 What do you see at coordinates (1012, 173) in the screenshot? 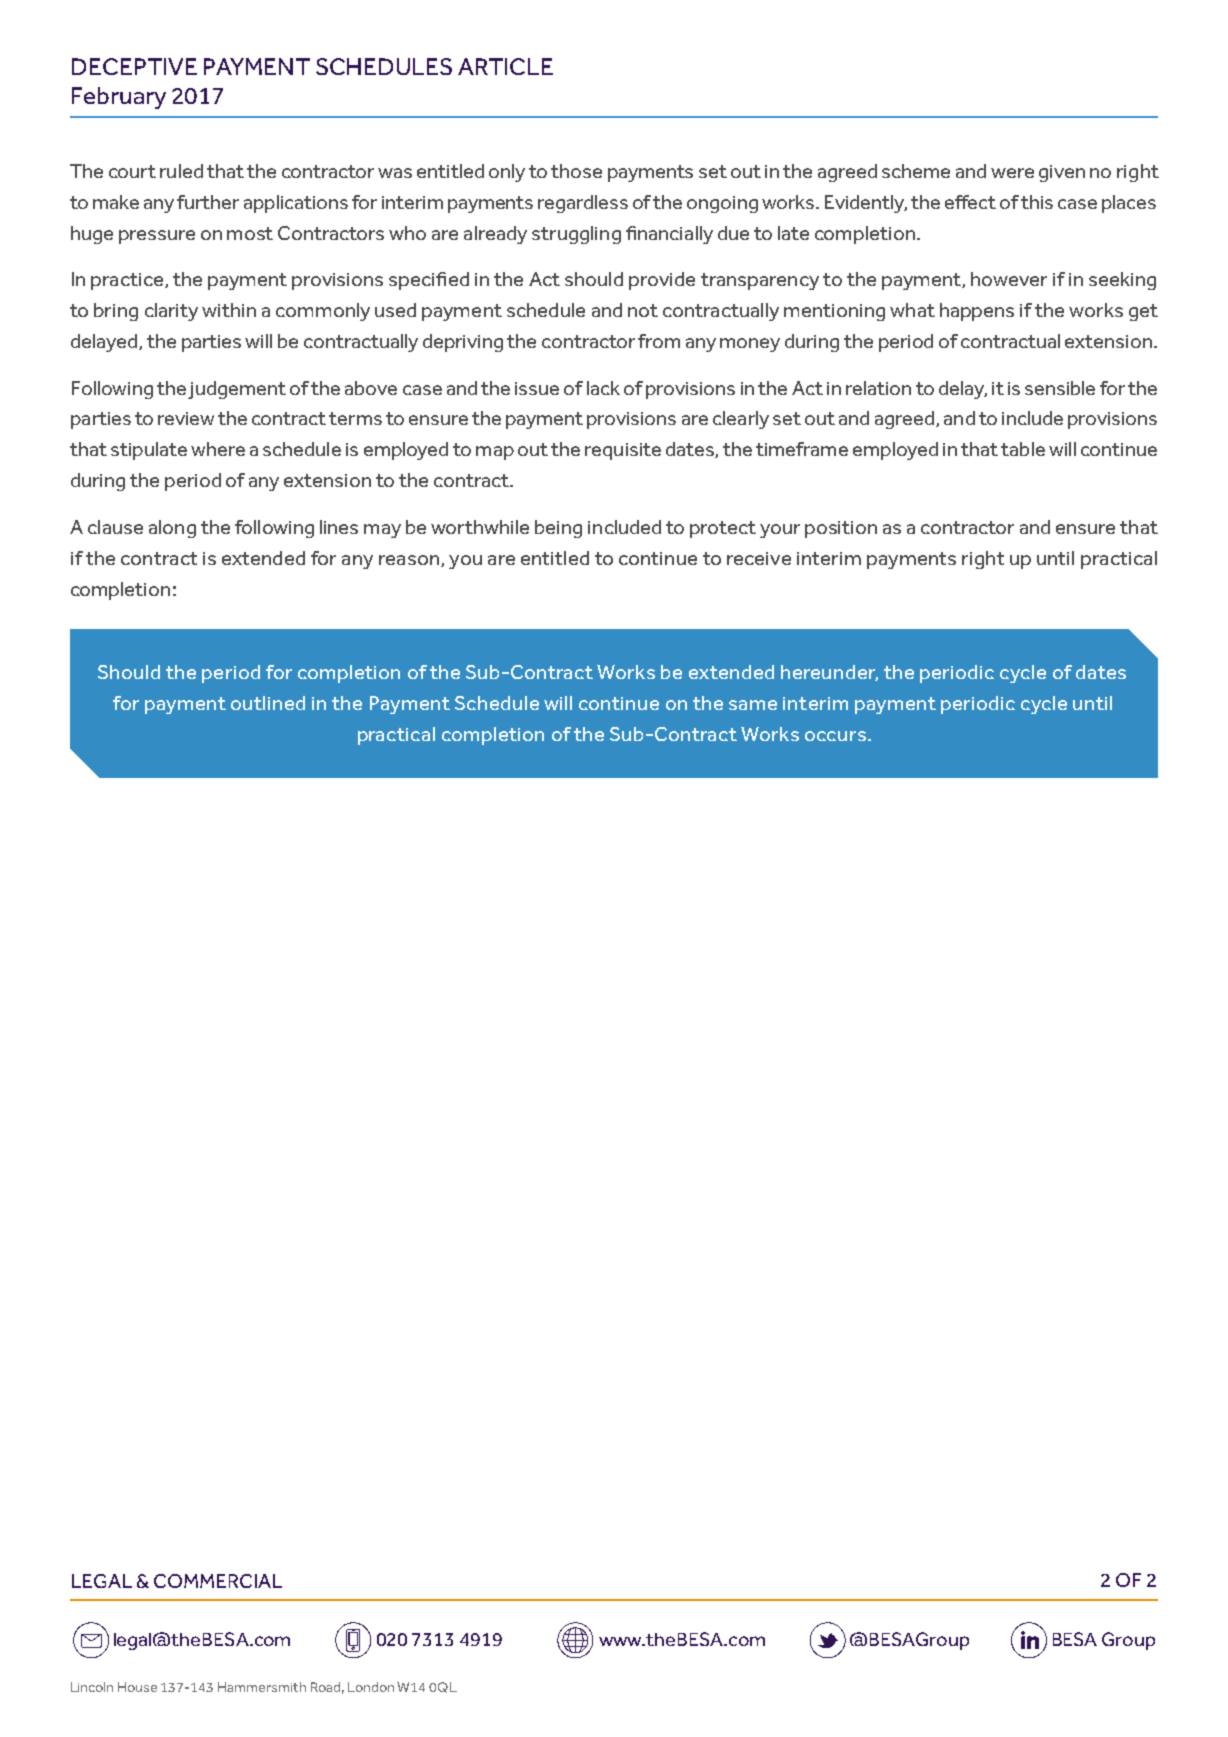
I see `were` at bounding box center [1012, 173].
